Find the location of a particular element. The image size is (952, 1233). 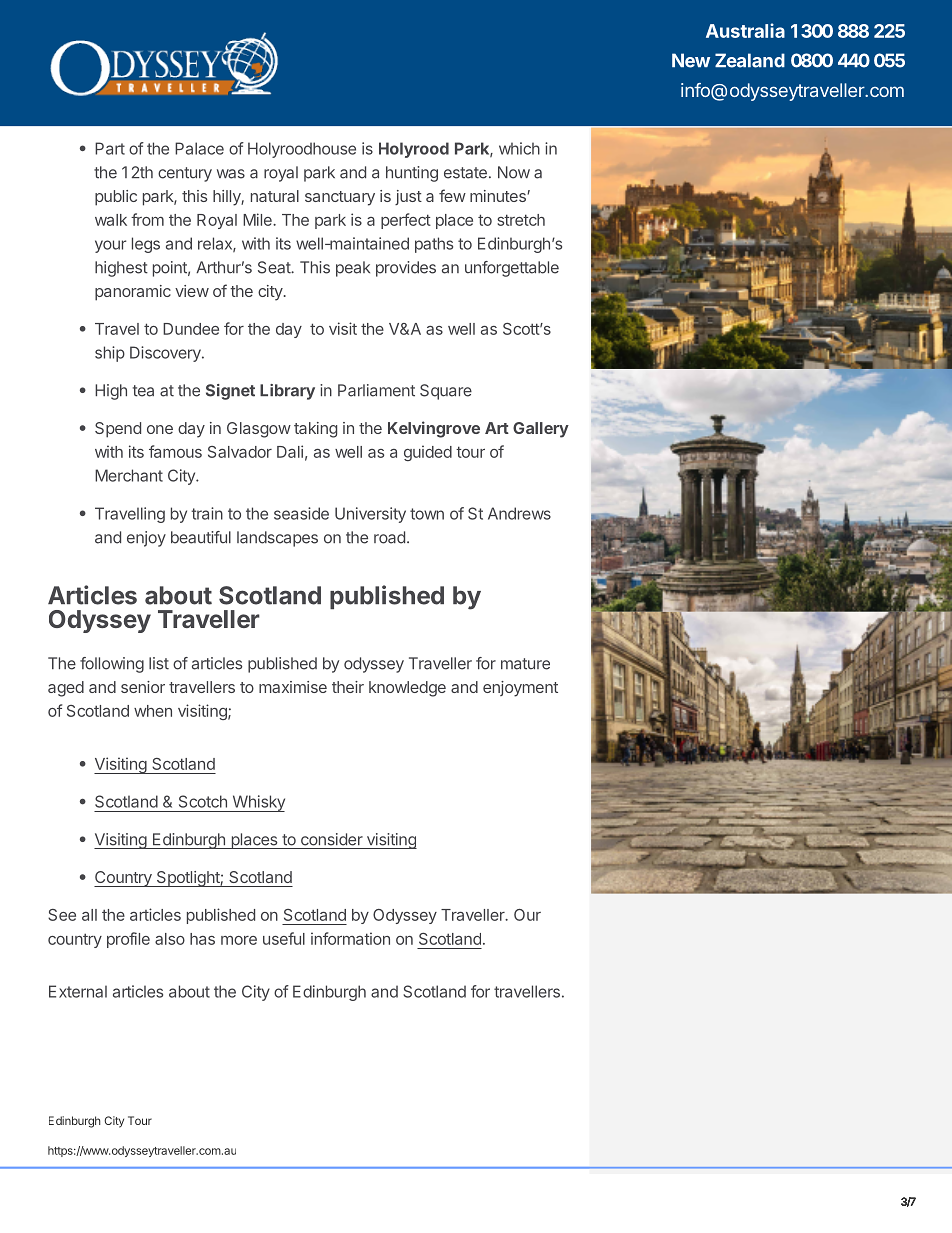

New is located at coordinates (691, 60).
